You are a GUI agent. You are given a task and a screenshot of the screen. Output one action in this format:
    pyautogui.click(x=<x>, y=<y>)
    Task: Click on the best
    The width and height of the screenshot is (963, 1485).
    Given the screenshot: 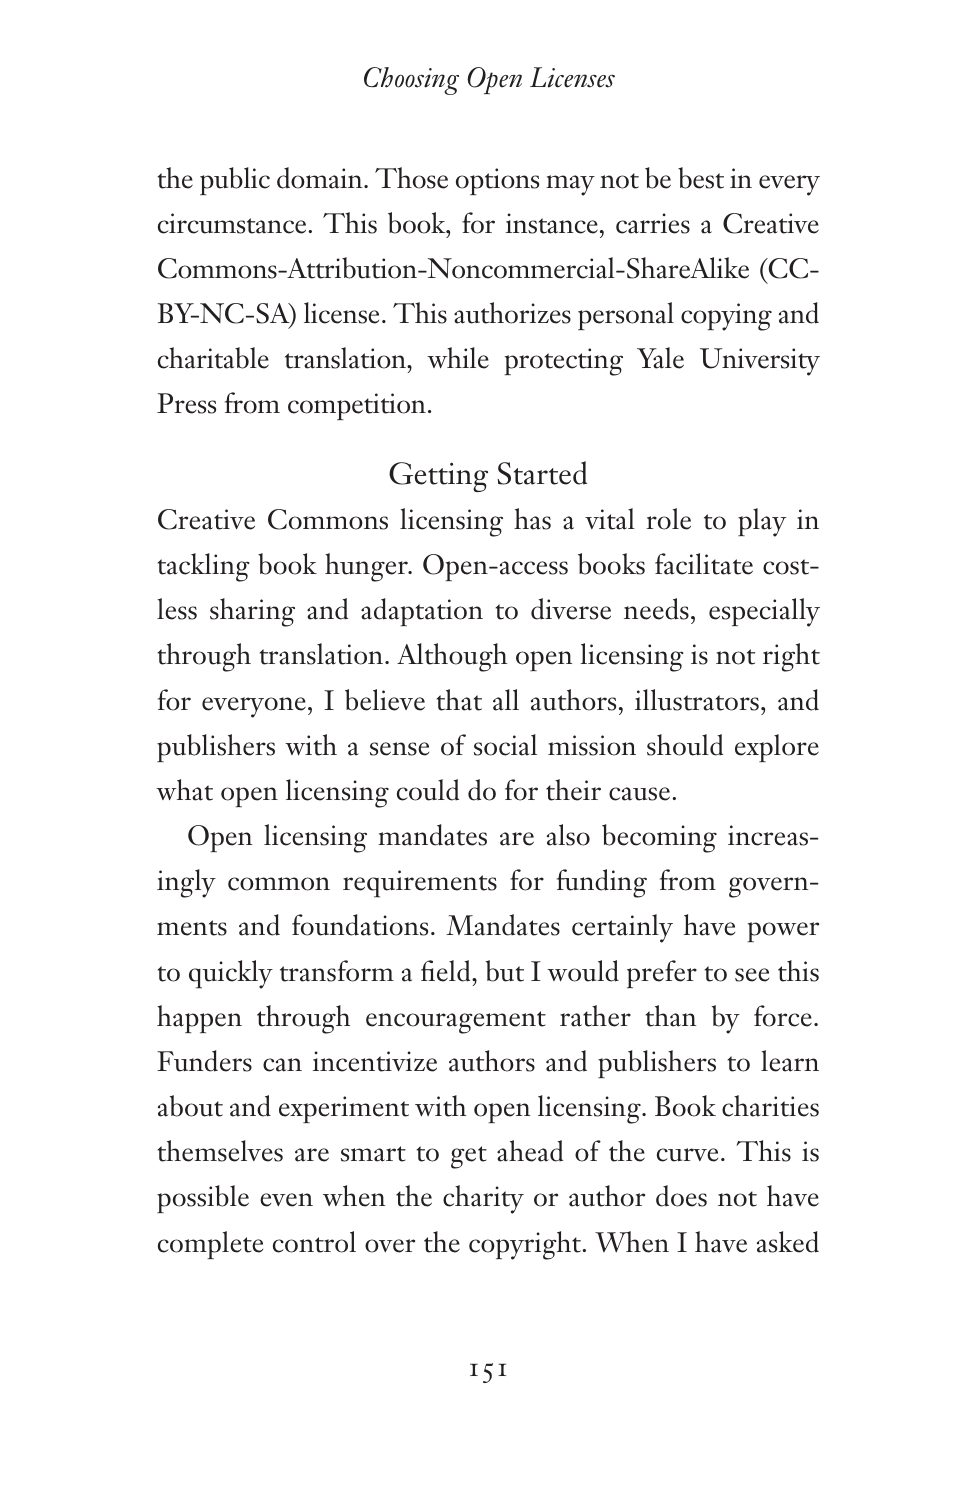 What is the action you would take?
    pyautogui.click(x=701, y=178)
